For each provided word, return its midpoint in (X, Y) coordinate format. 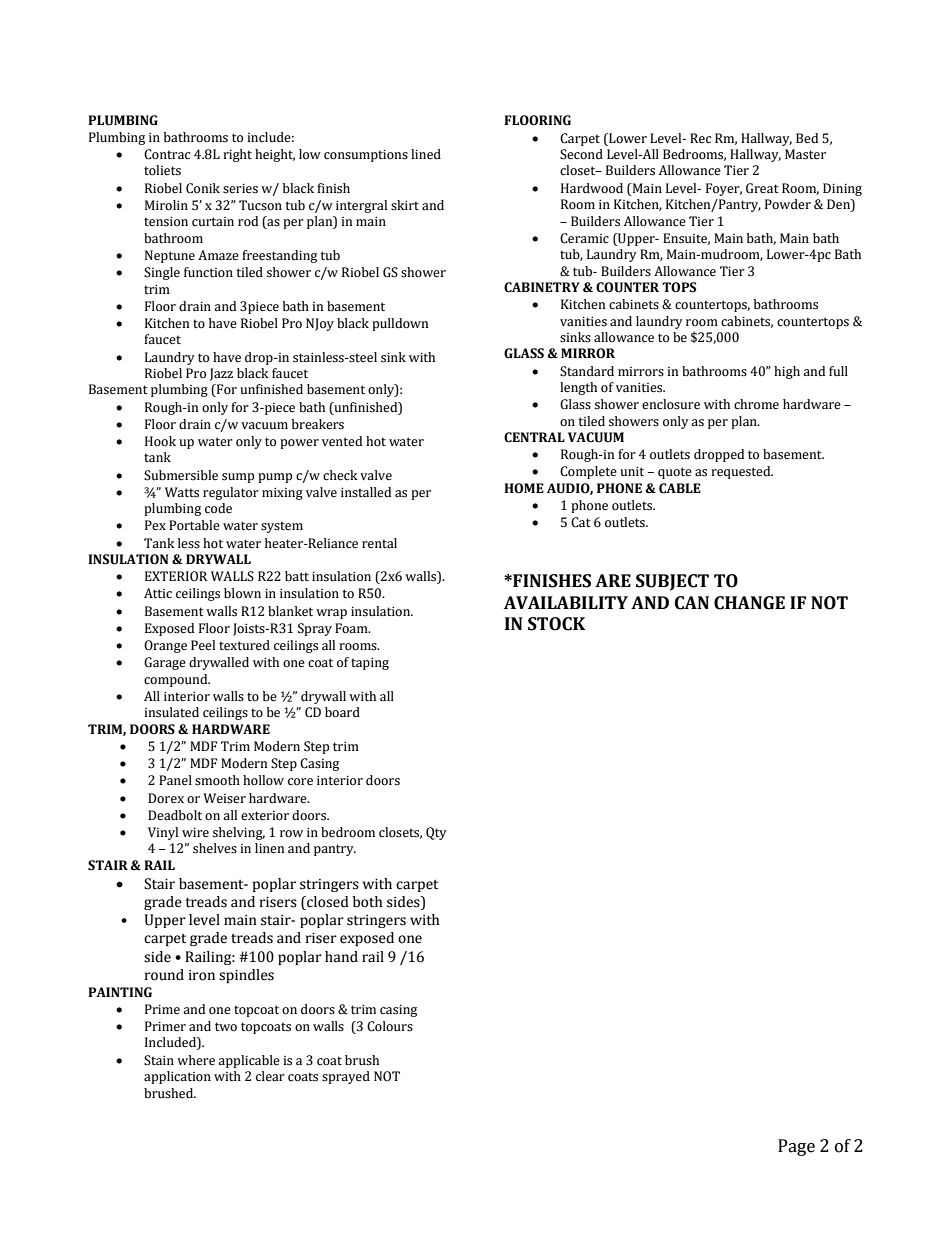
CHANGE (749, 603)
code (218, 508)
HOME (524, 488)
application (177, 1077)
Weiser (224, 798)
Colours (390, 1026)
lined (426, 154)
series (240, 189)
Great (762, 188)
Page (796, 1147)
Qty (436, 833)
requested (742, 472)
